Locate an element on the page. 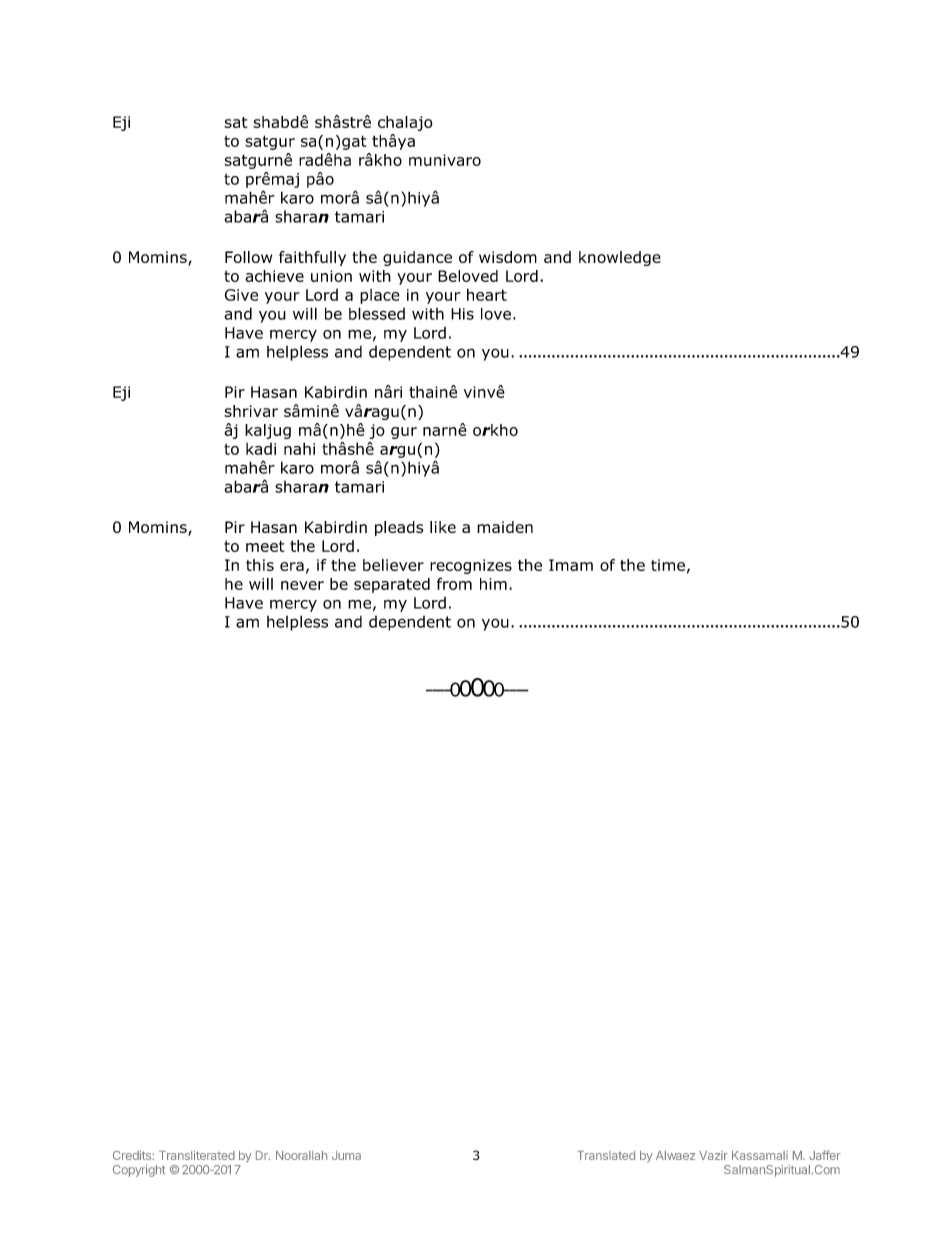 The image size is (952, 1233). never is located at coordinates (302, 585).
